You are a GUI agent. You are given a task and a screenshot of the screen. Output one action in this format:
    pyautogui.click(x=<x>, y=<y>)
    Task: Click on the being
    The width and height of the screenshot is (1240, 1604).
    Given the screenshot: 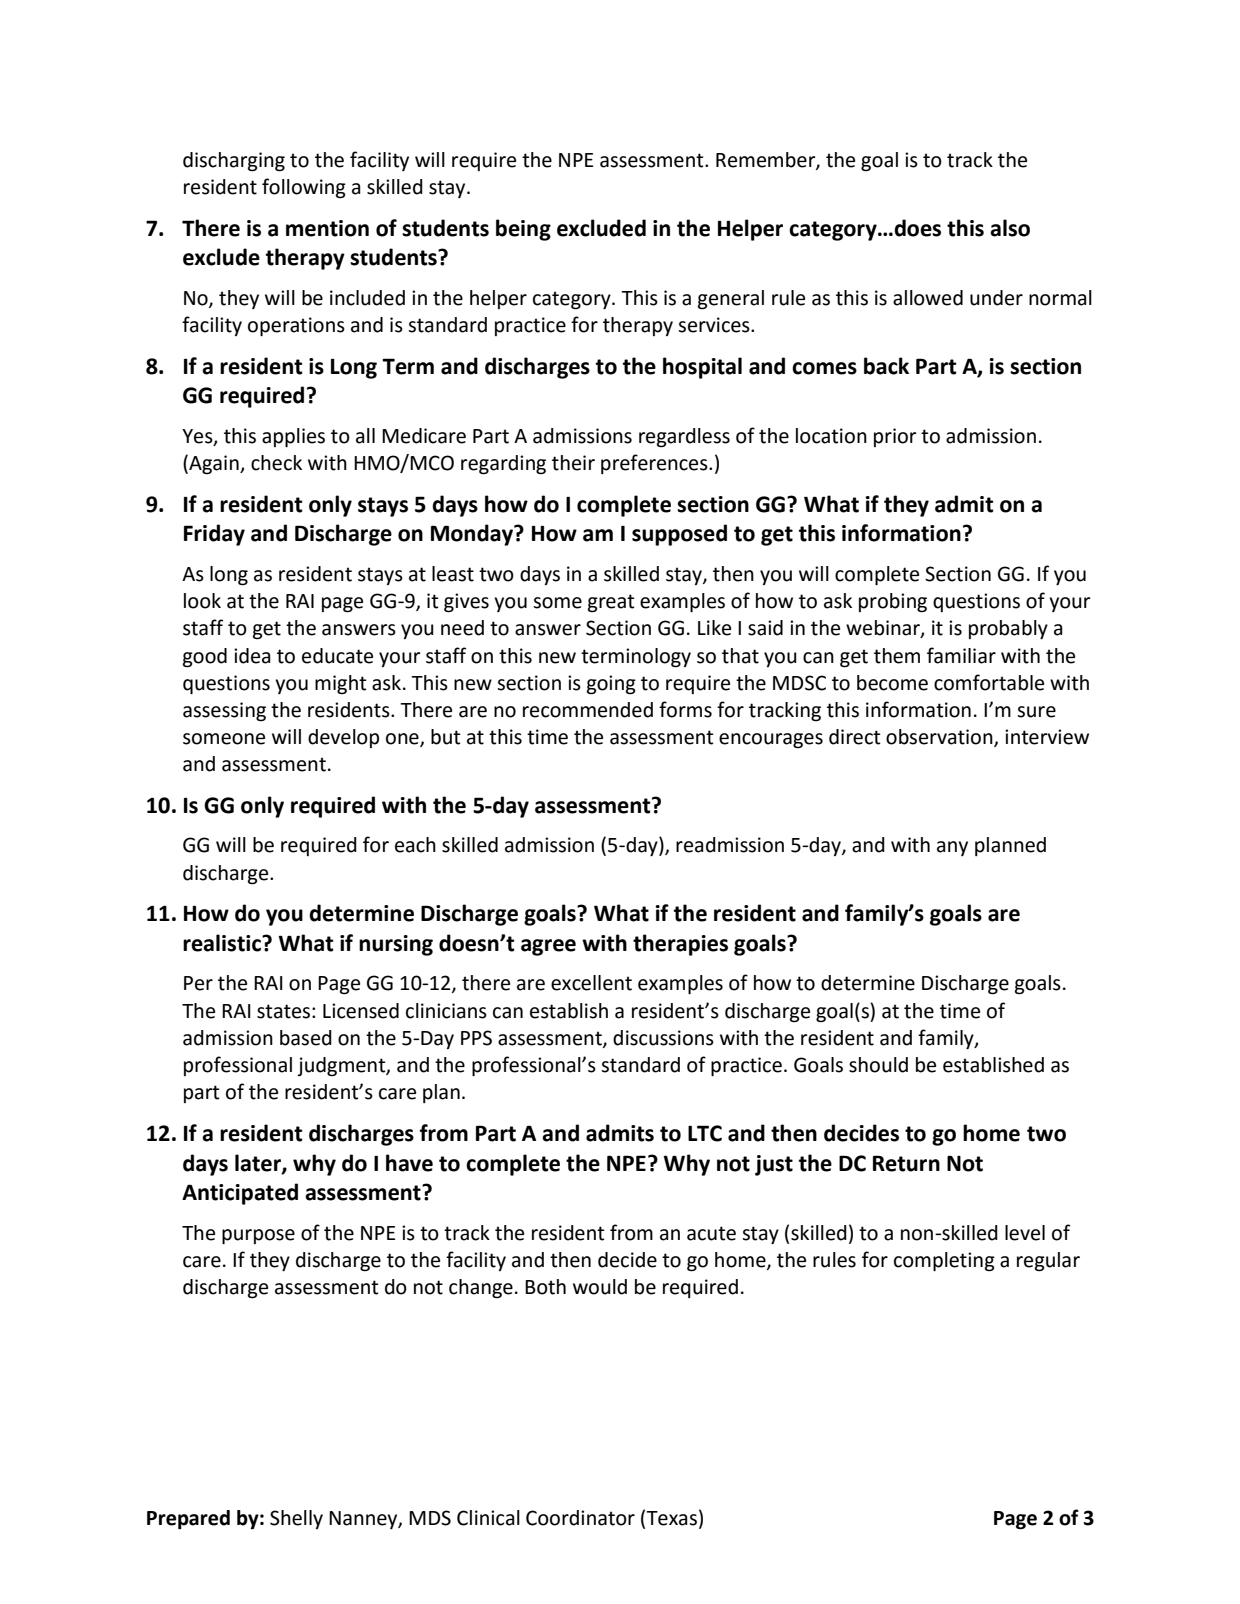 What is the action you would take?
    pyautogui.click(x=523, y=230)
